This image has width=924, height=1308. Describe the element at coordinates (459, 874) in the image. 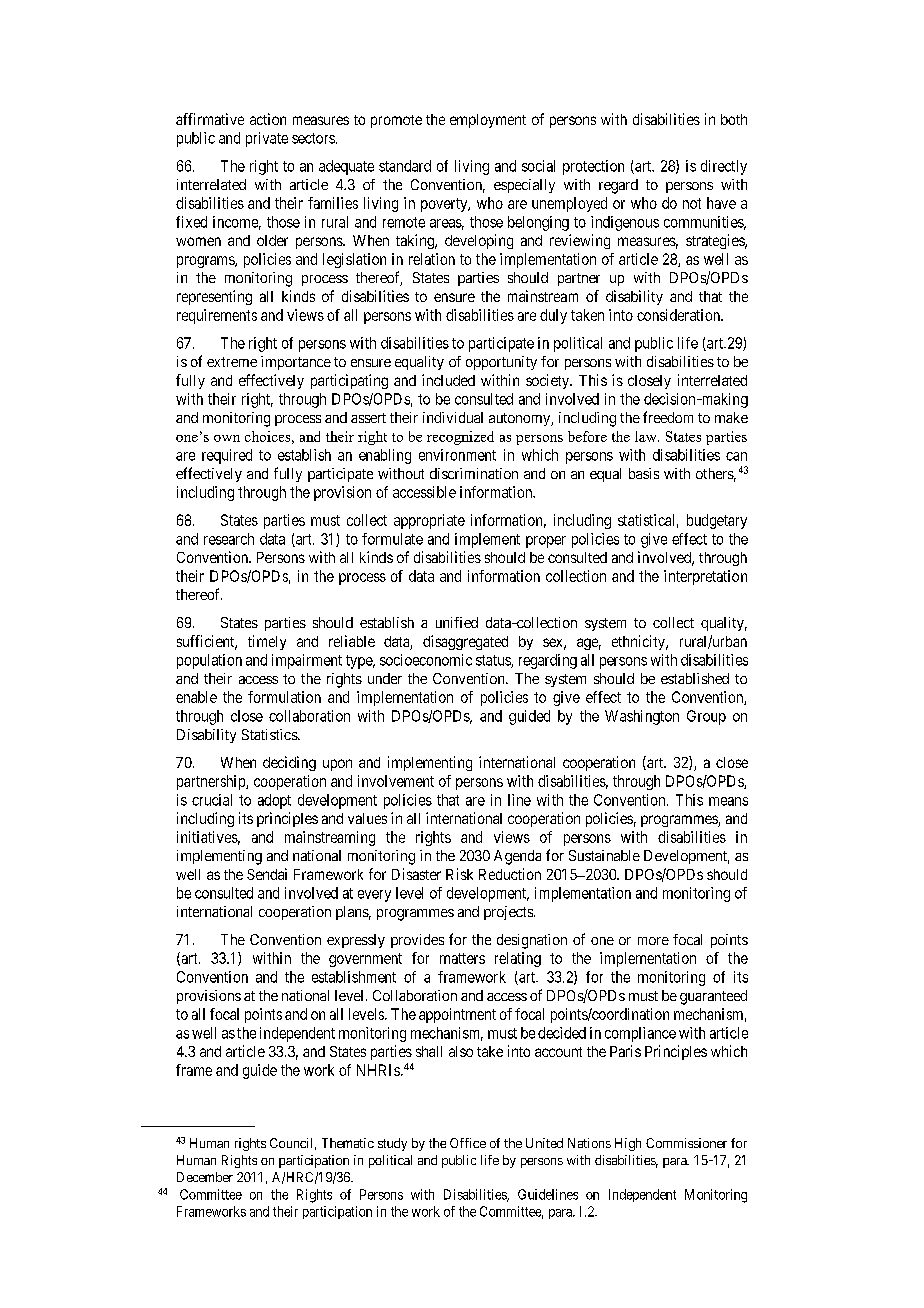

I see `Risk` at that location.
